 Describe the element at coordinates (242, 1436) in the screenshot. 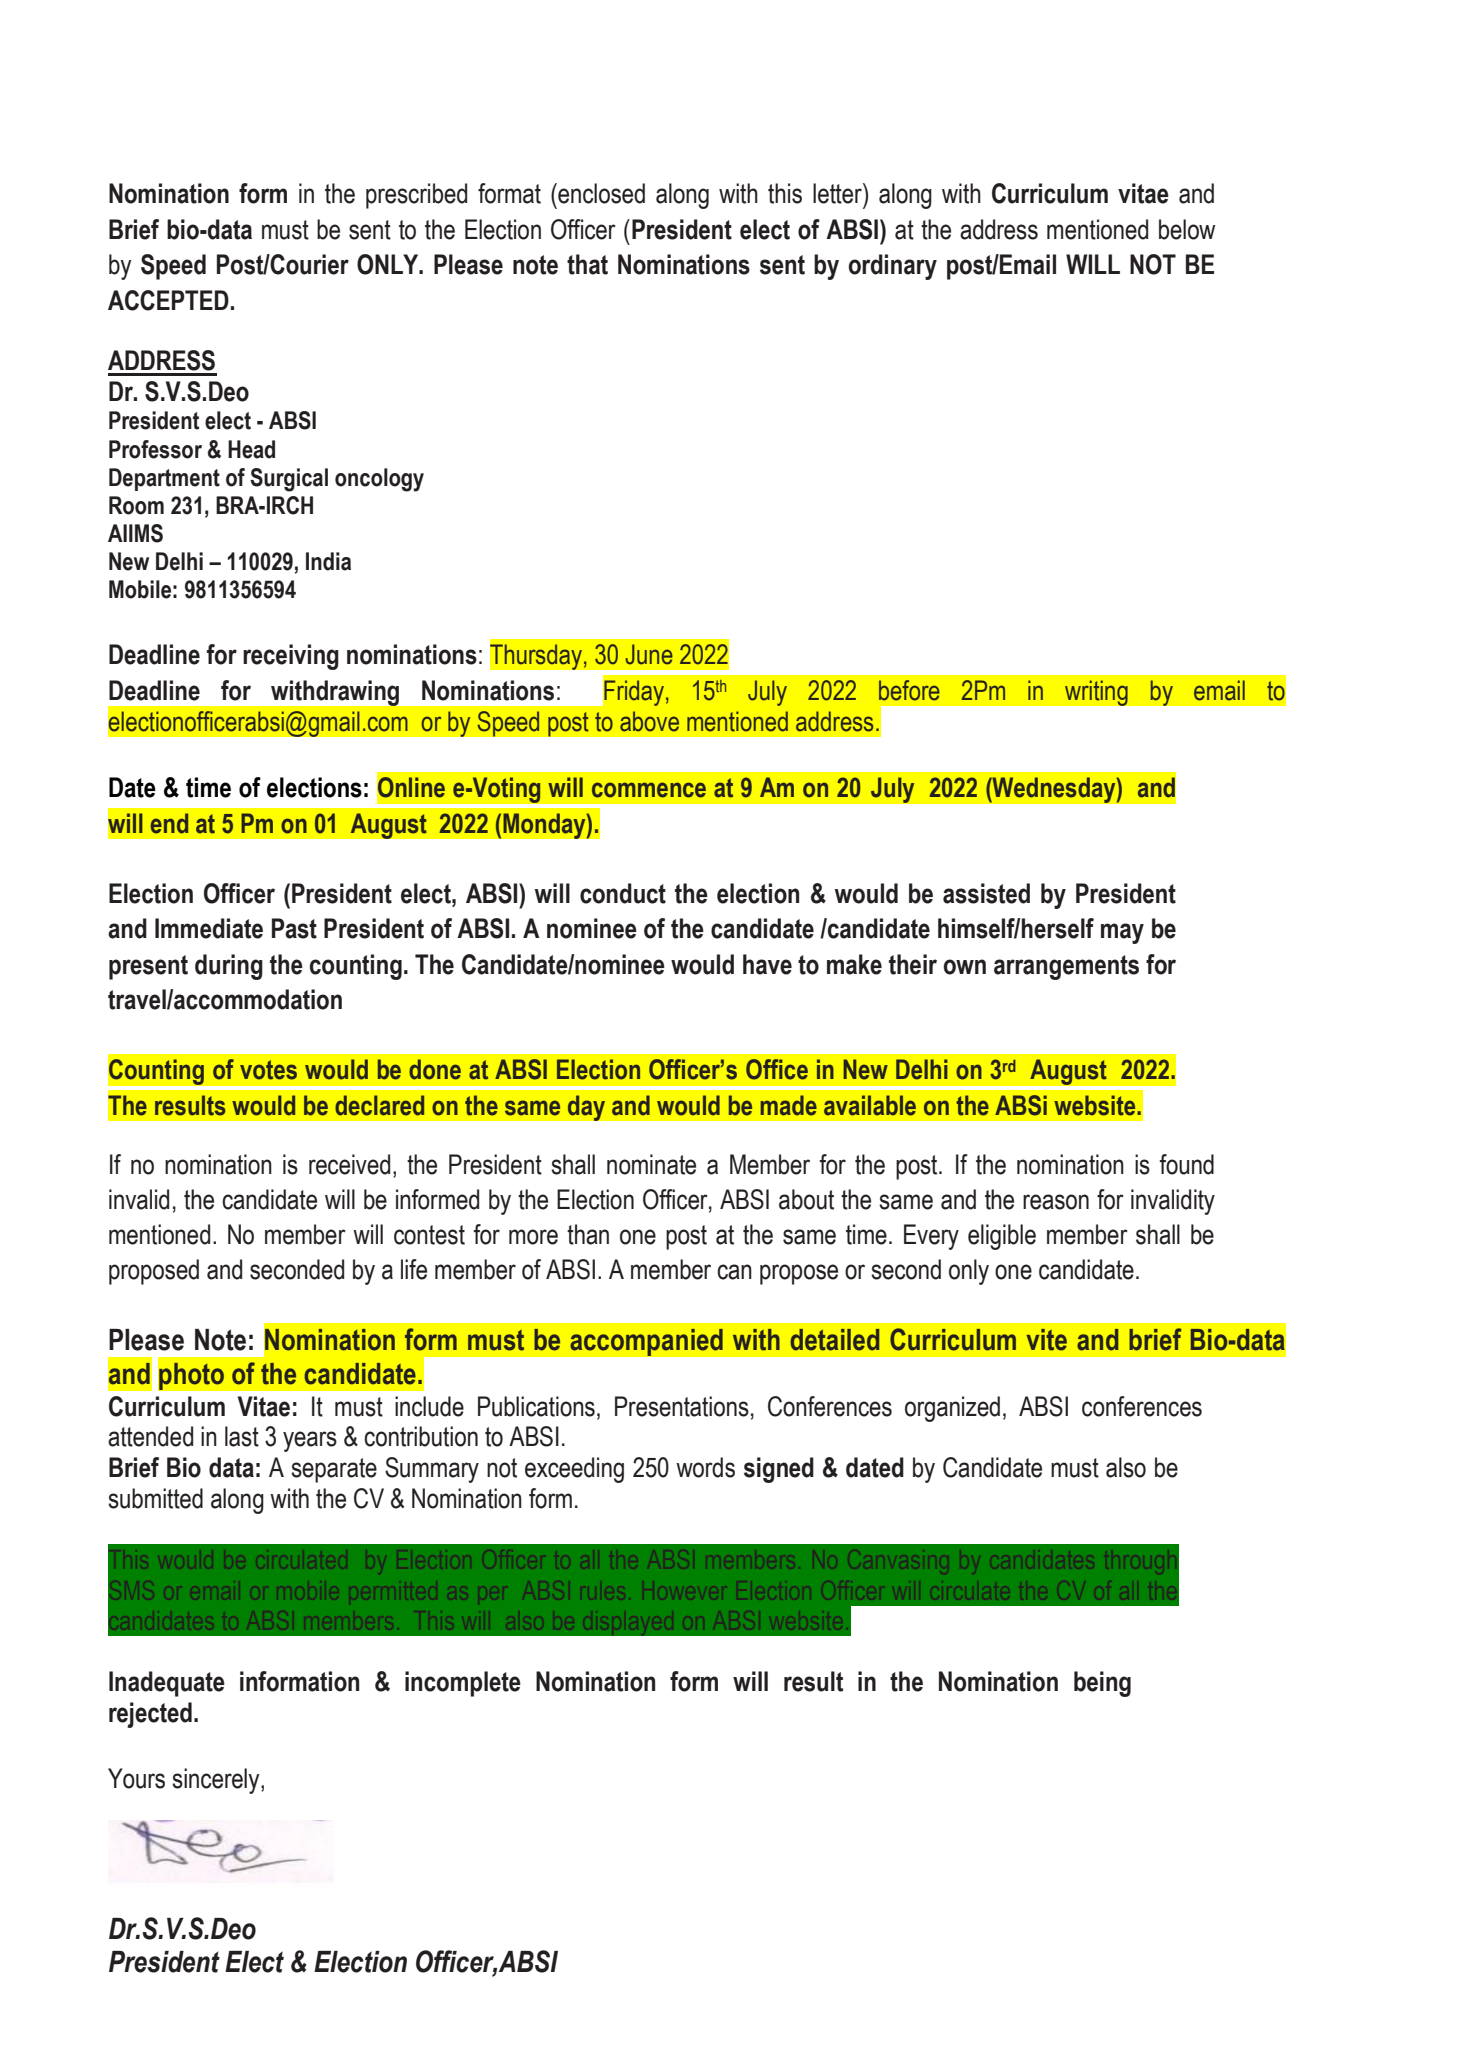

I see `last` at that location.
